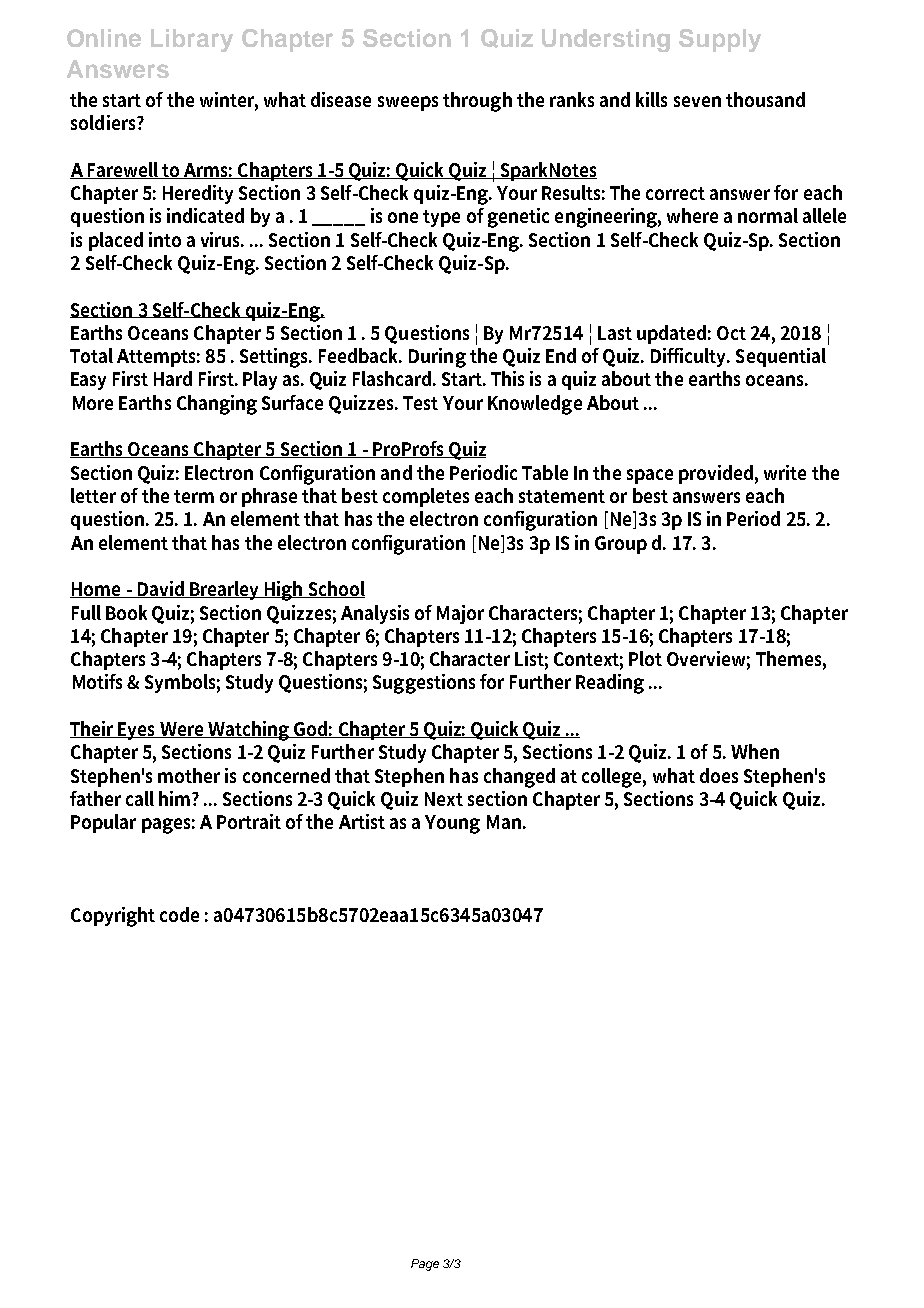 The height and width of the screenshot is (1308, 924). What do you see at coordinates (192, 40) in the screenshot?
I see `Library` at bounding box center [192, 40].
